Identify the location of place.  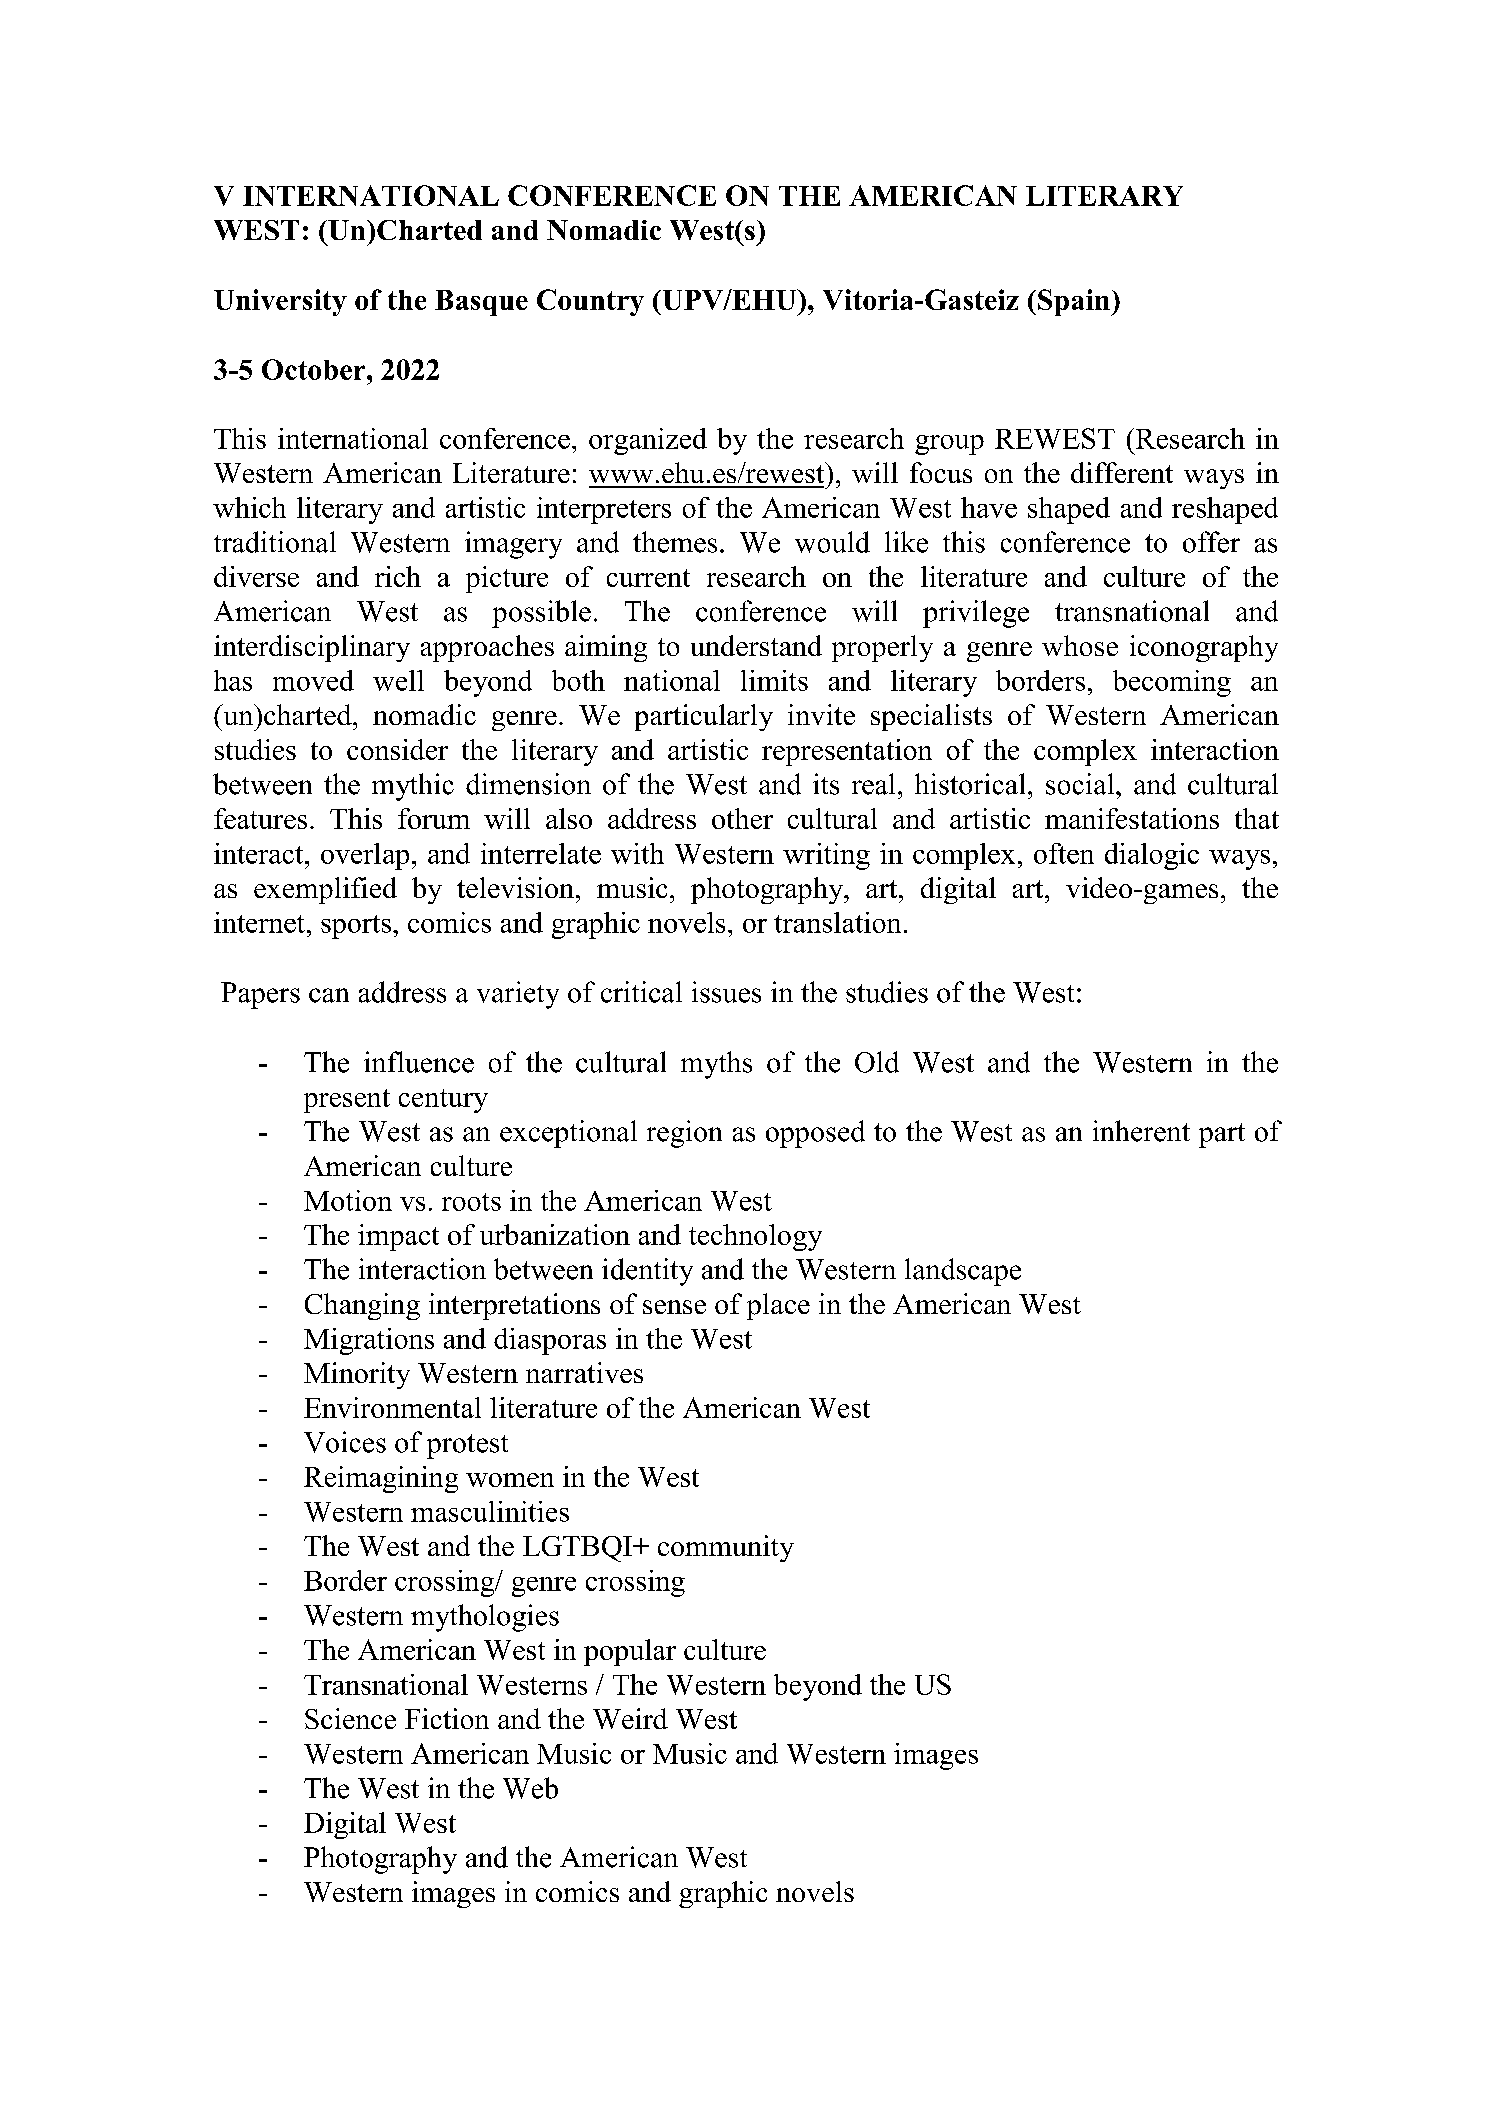
(778, 1306).
